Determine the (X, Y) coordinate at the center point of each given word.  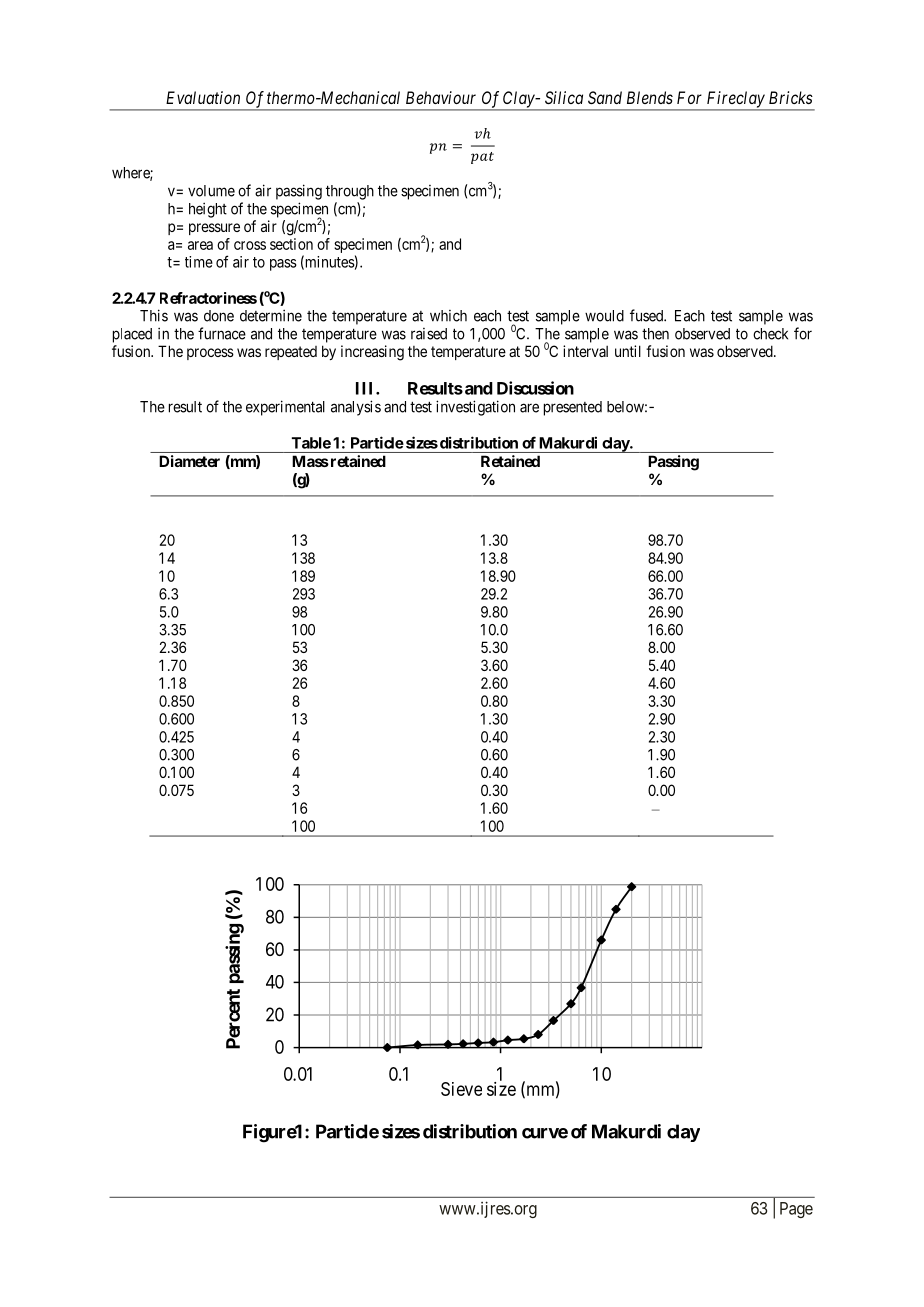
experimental (285, 408)
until (628, 351)
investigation (475, 408)
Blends (650, 97)
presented (573, 408)
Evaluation (203, 97)
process (210, 354)
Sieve (461, 1089)
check (770, 334)
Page (796, 1210)
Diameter (189, 461)
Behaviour (441, 97)
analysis (356, 408)
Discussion (535, 388)
